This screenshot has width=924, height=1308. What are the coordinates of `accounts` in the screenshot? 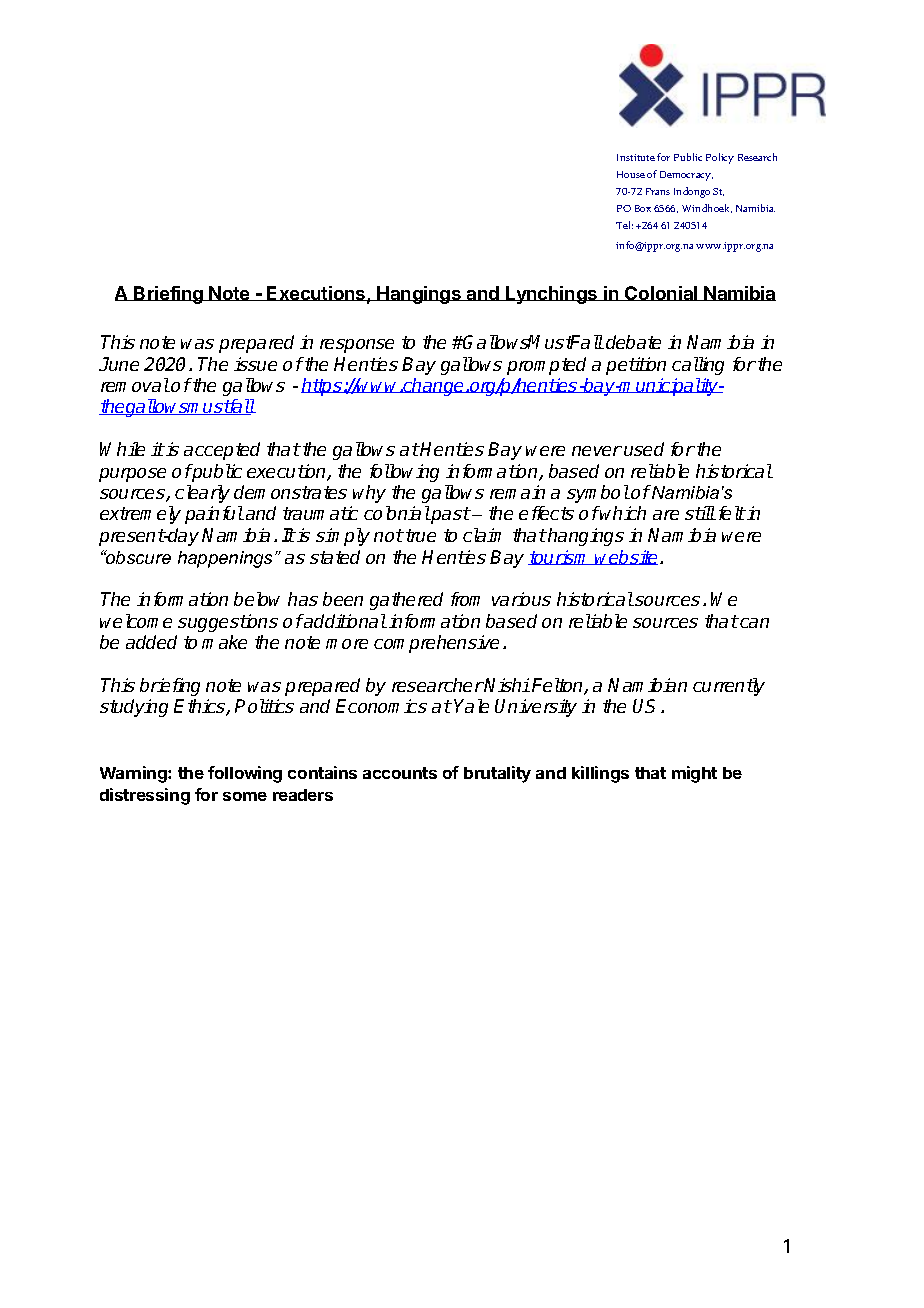 It's located at (400, 773).
